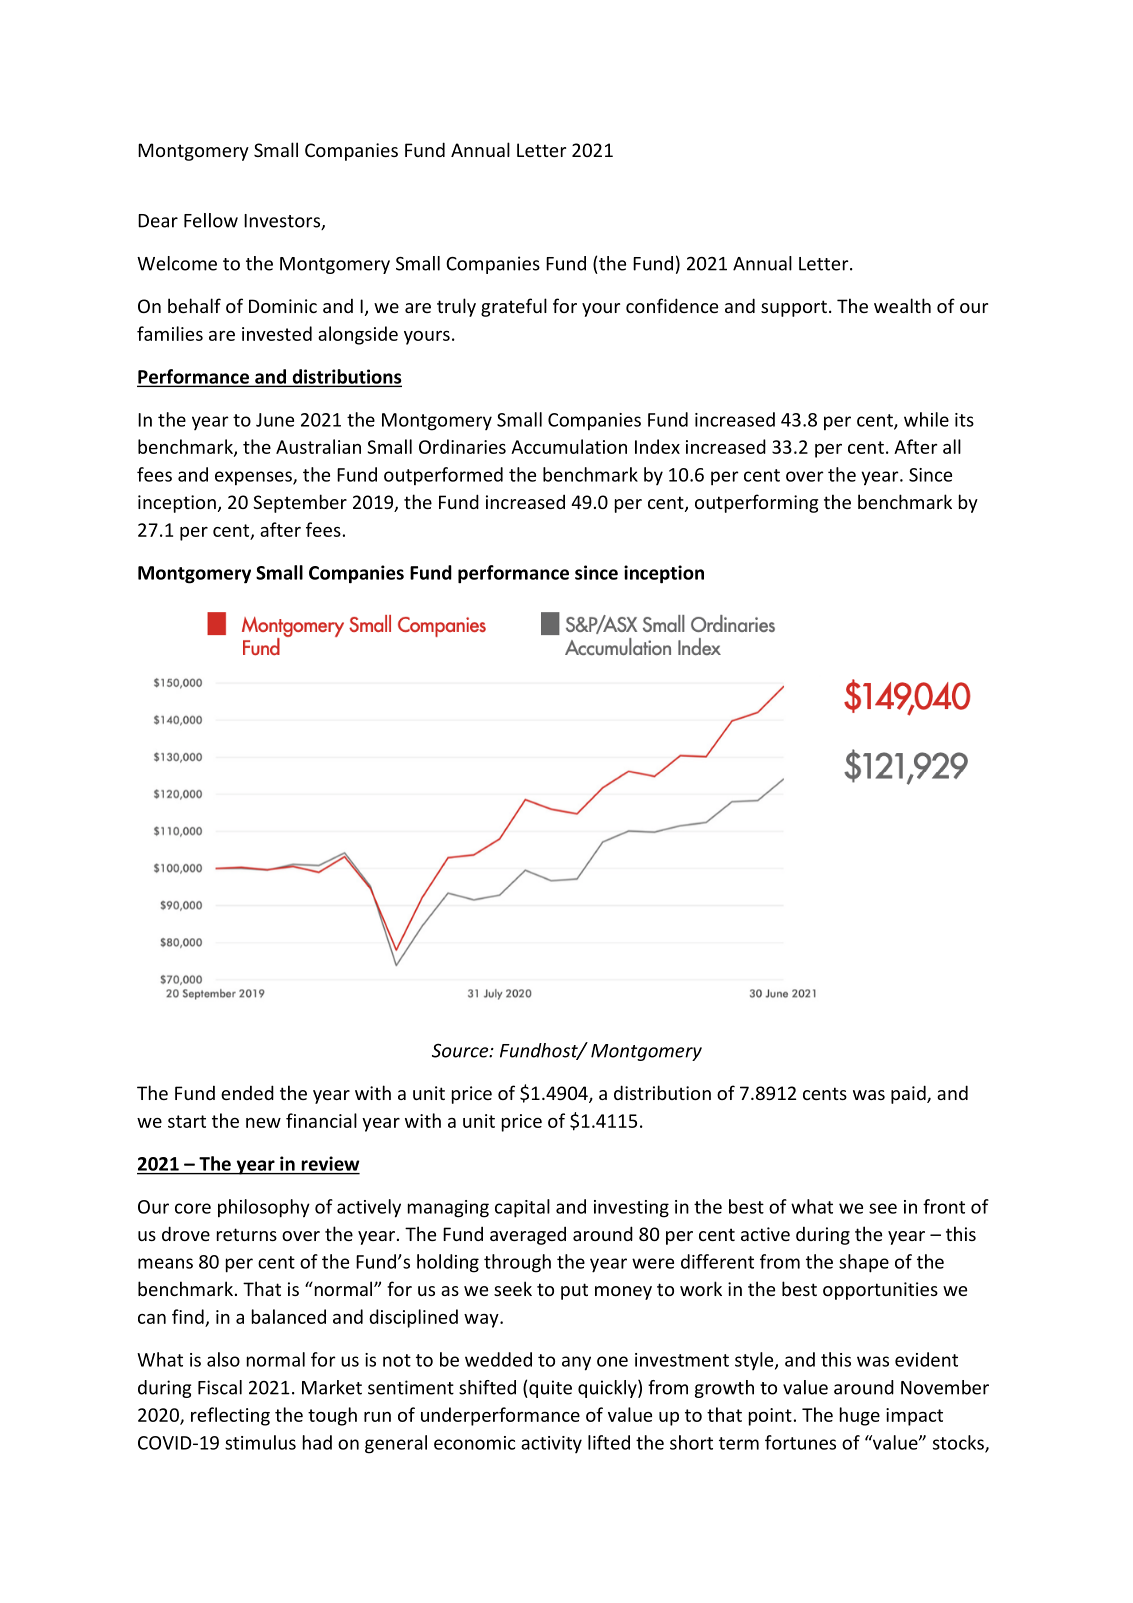 The height and width of the page is (1603, 1133). Describe the element at coordinates (247, 1092) in the page. I see `ended` at that location.
